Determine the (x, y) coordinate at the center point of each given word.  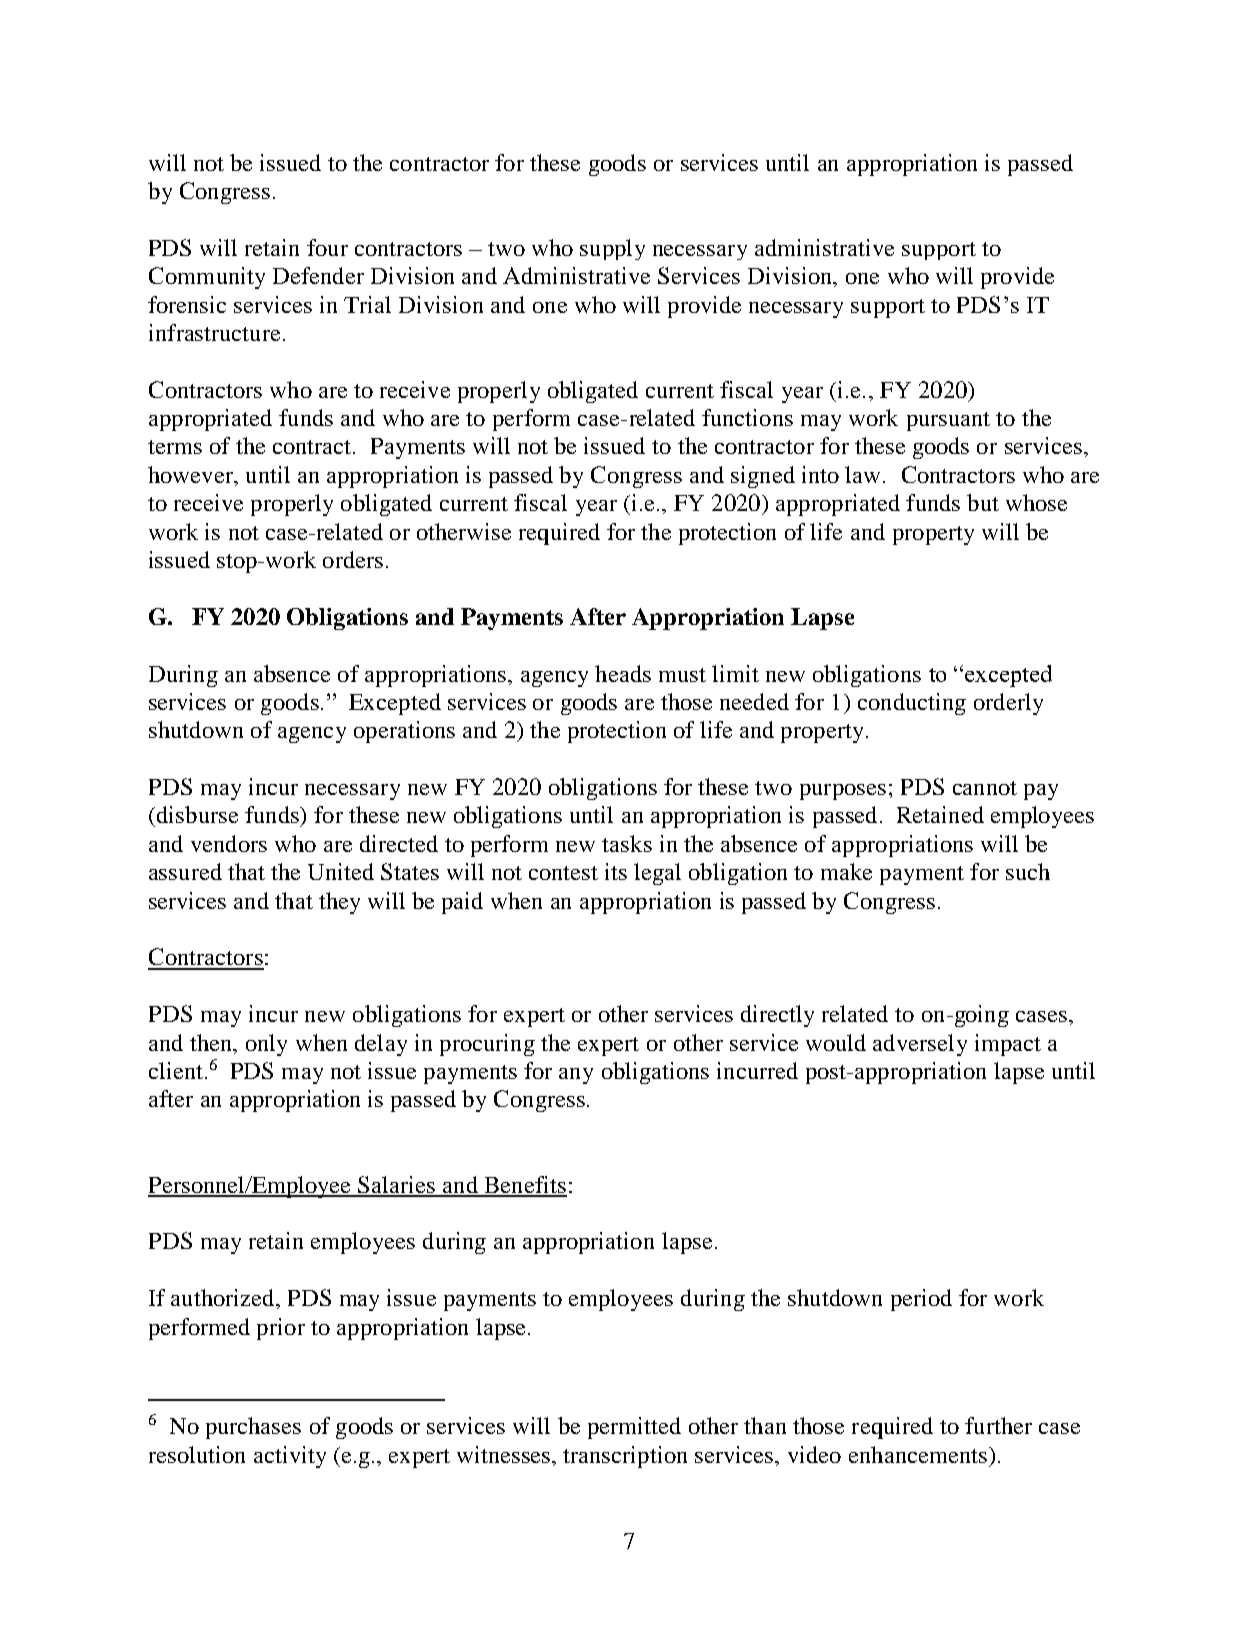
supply (612, 249)
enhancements (918, 1454)
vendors (229, 843)
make (846, 871)
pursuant (948, 421)
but (983, 502)
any (576, 1076)
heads (623, 673)
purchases (253, 1428)
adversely (920, 1045)
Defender (318, 275)
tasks (627, 843)
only (266, 1045)
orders (353, 559)
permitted (634, 1428)
